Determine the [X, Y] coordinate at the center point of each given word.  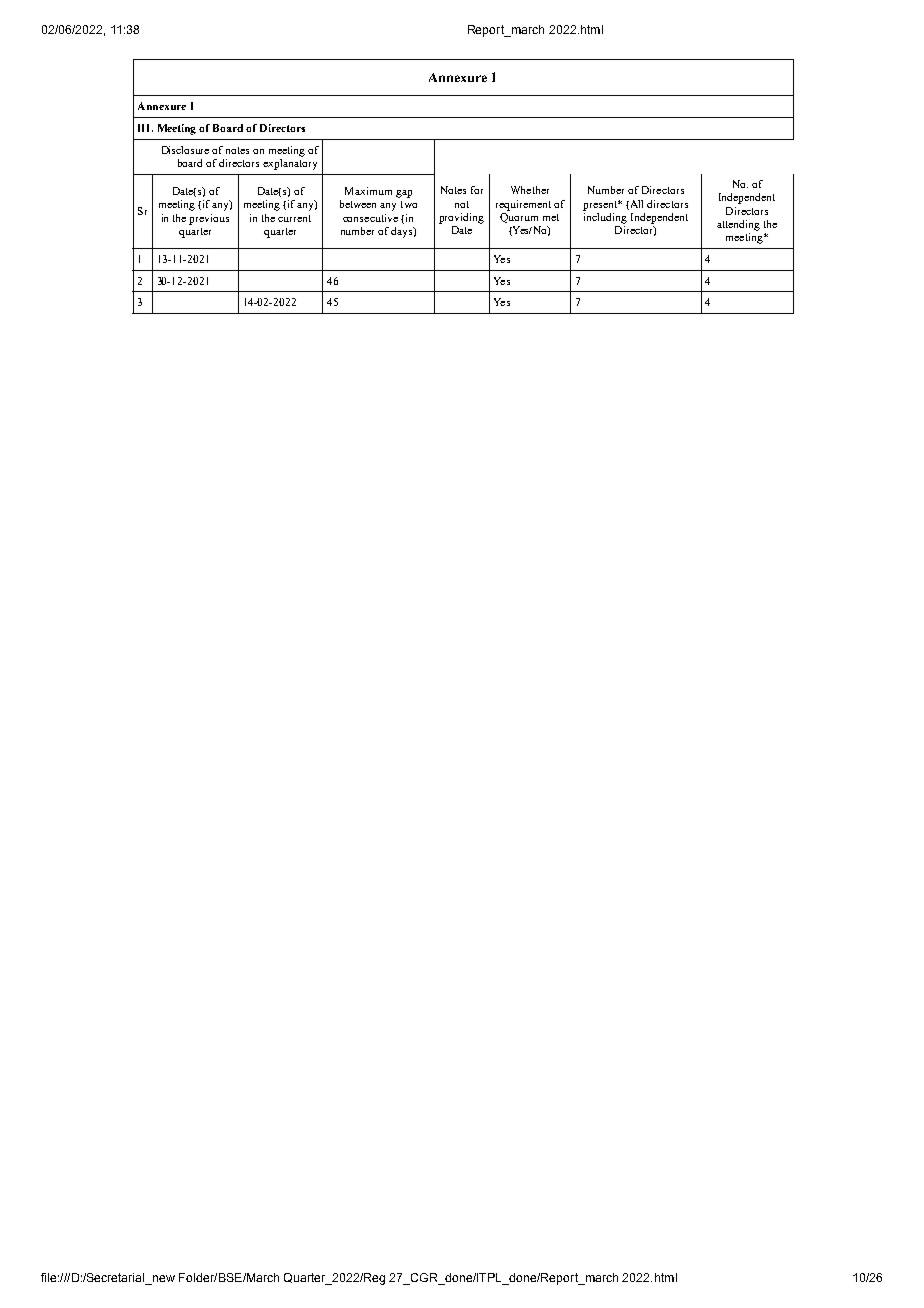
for [477, 190]
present [601, 206]
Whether [530, 190]
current [294, 218]
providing [461, 218]
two [409, 204]
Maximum [368, 191]
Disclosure [185, 150]
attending [738, 225]
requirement [523, 205]
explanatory [290, 163]
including [605, 217]
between [358, 204]
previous [209, 219]
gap [404, 194]
